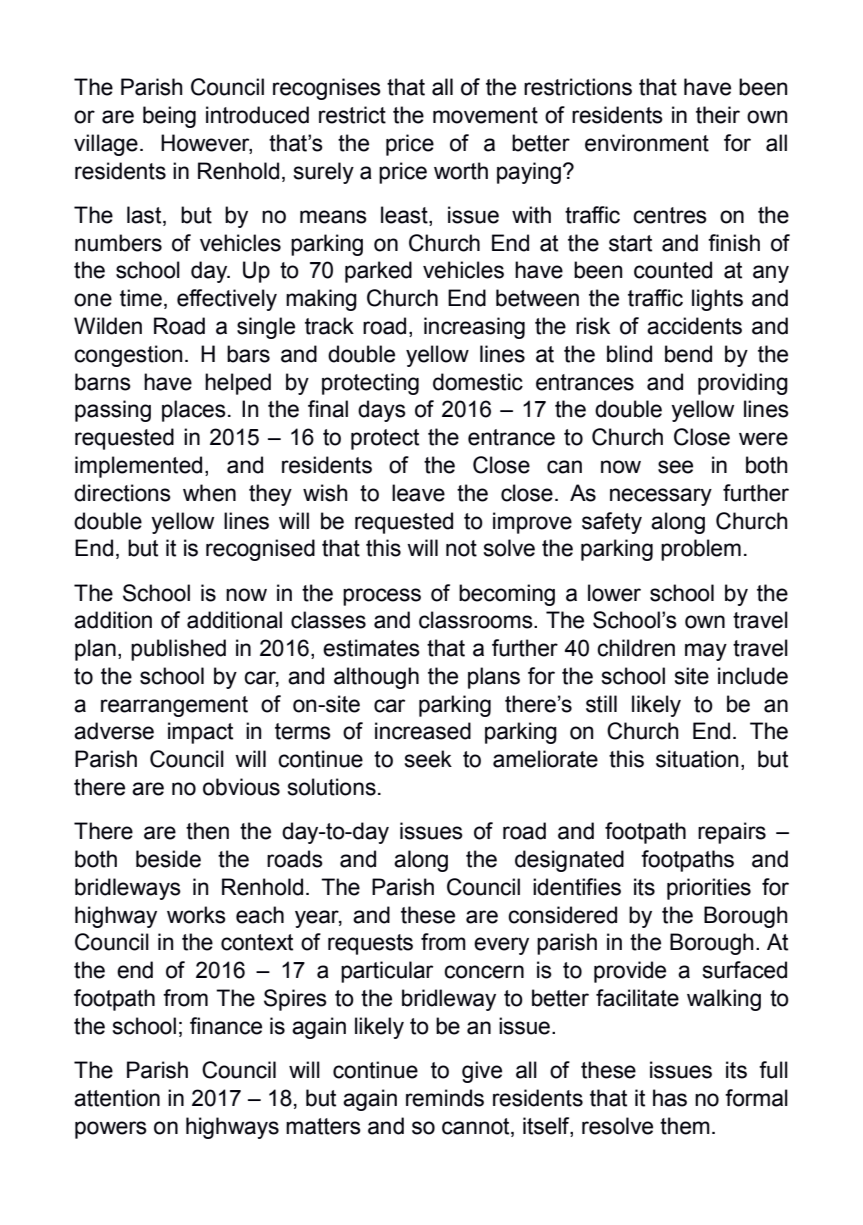 This document has height=1225, width=863. Describe the element at coordinates (428, 759) in the document. I see `seek` at that location.
